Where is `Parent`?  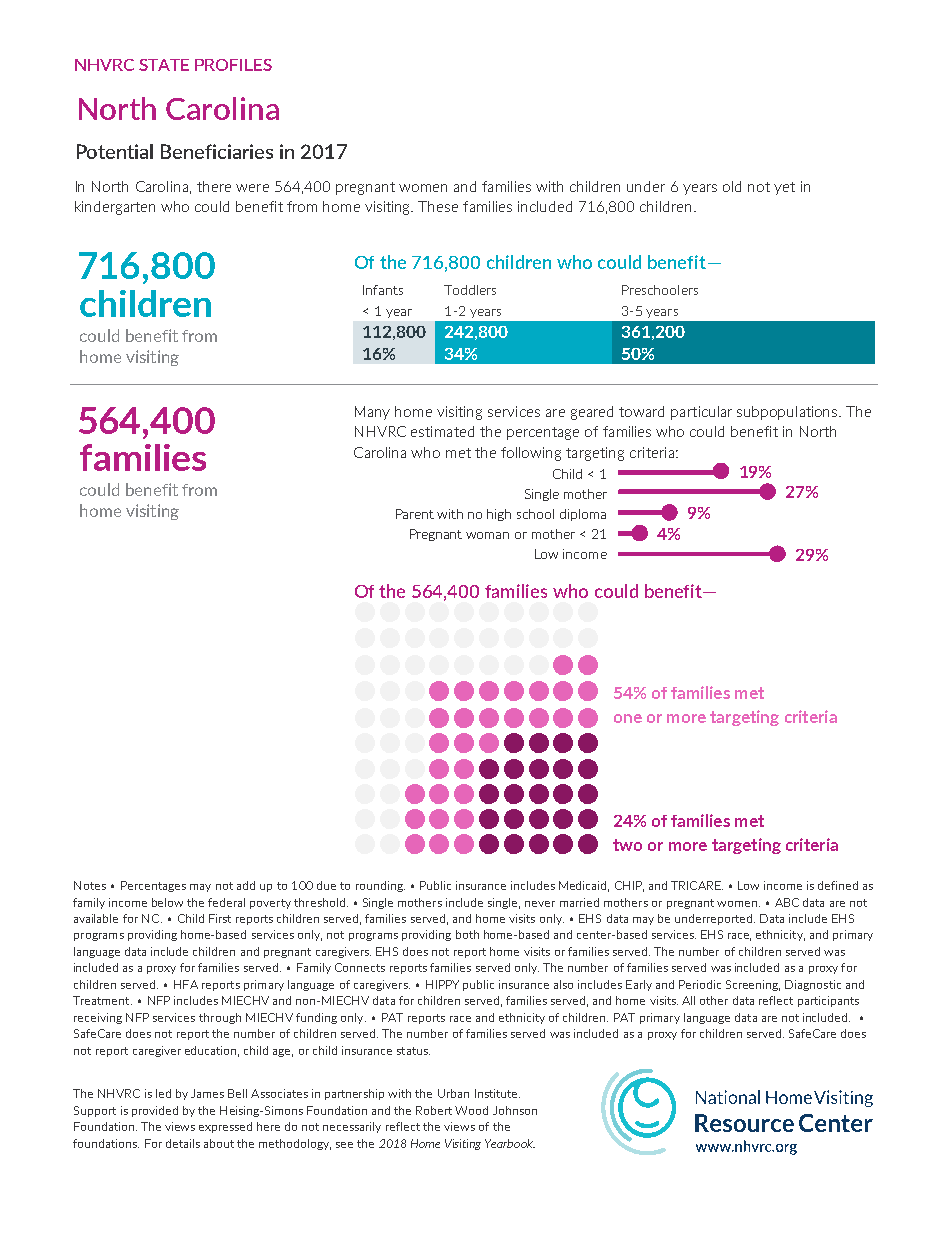
Parent is located at coordinates (415, 514).
